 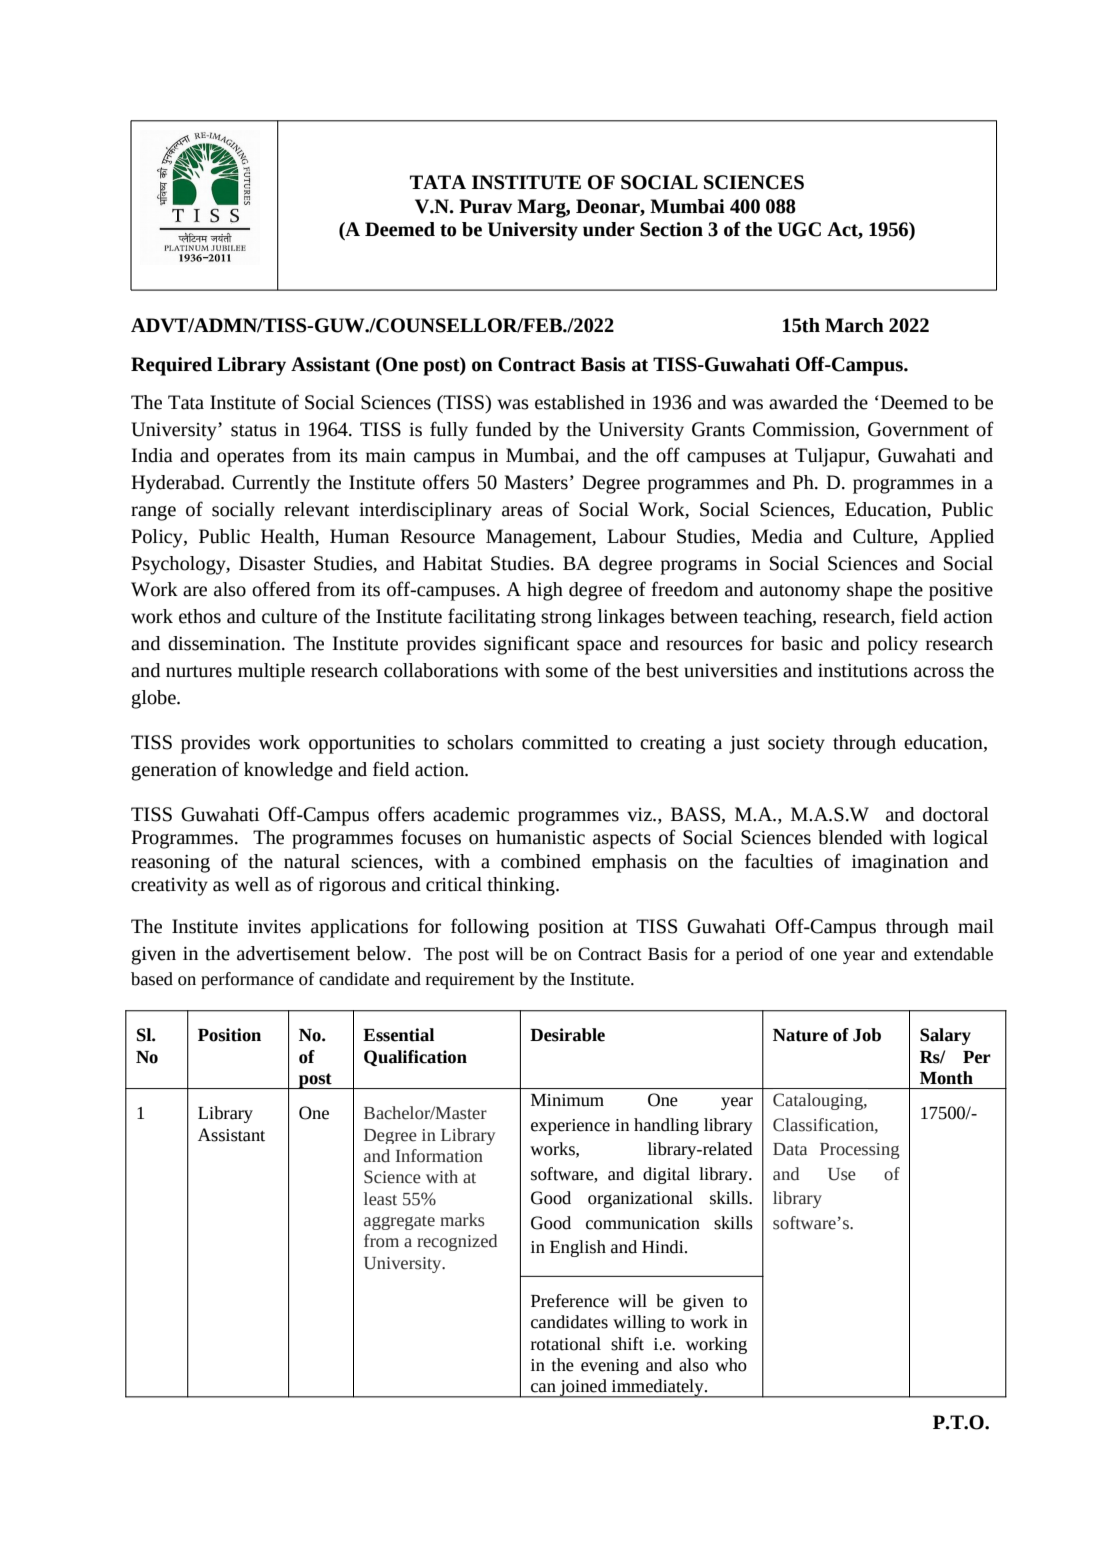 I want to click on aspects, so click(x=622, y=841).
